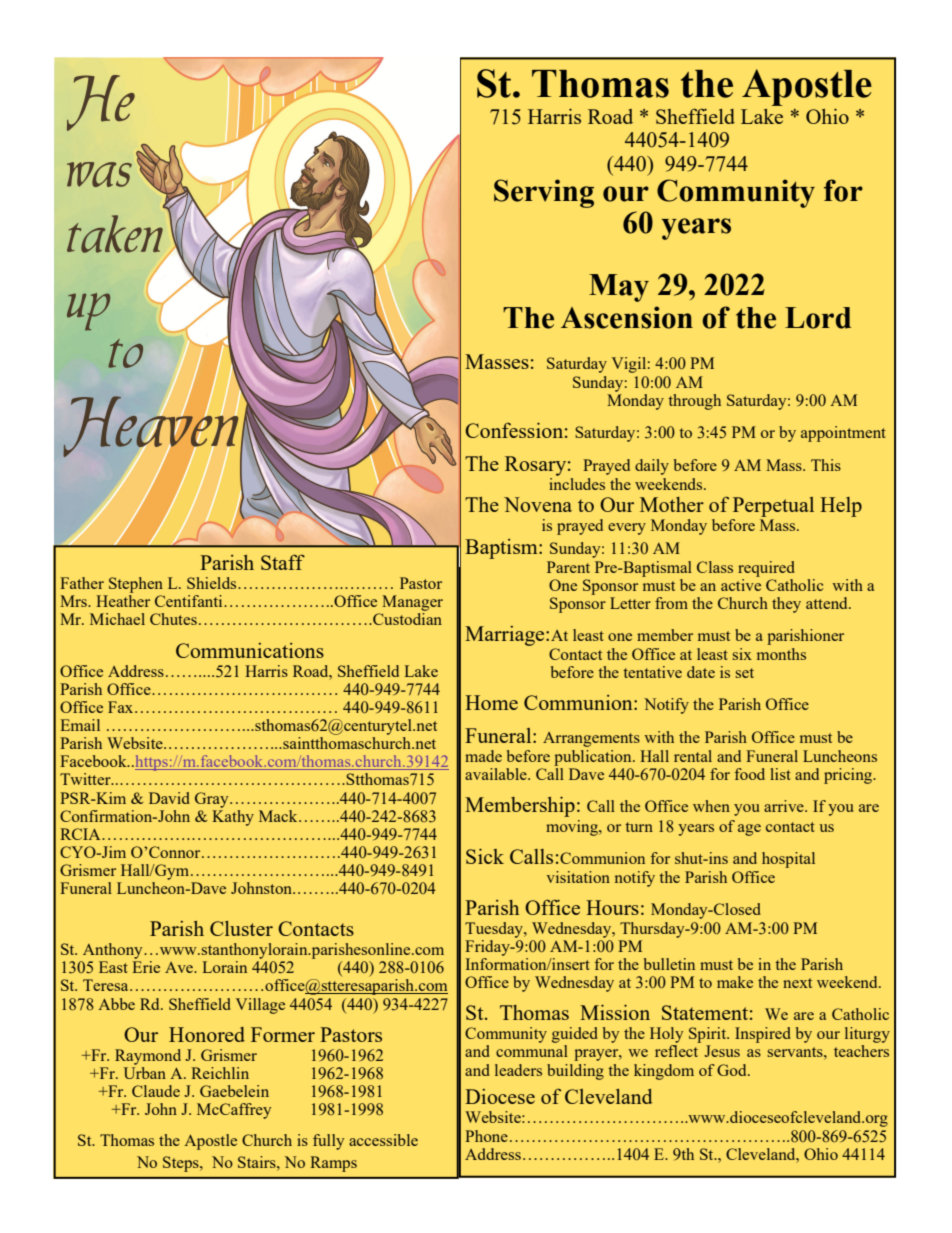 This screenshot has height=1233, width=952. I want to click on Serving, so click(544, 193).
